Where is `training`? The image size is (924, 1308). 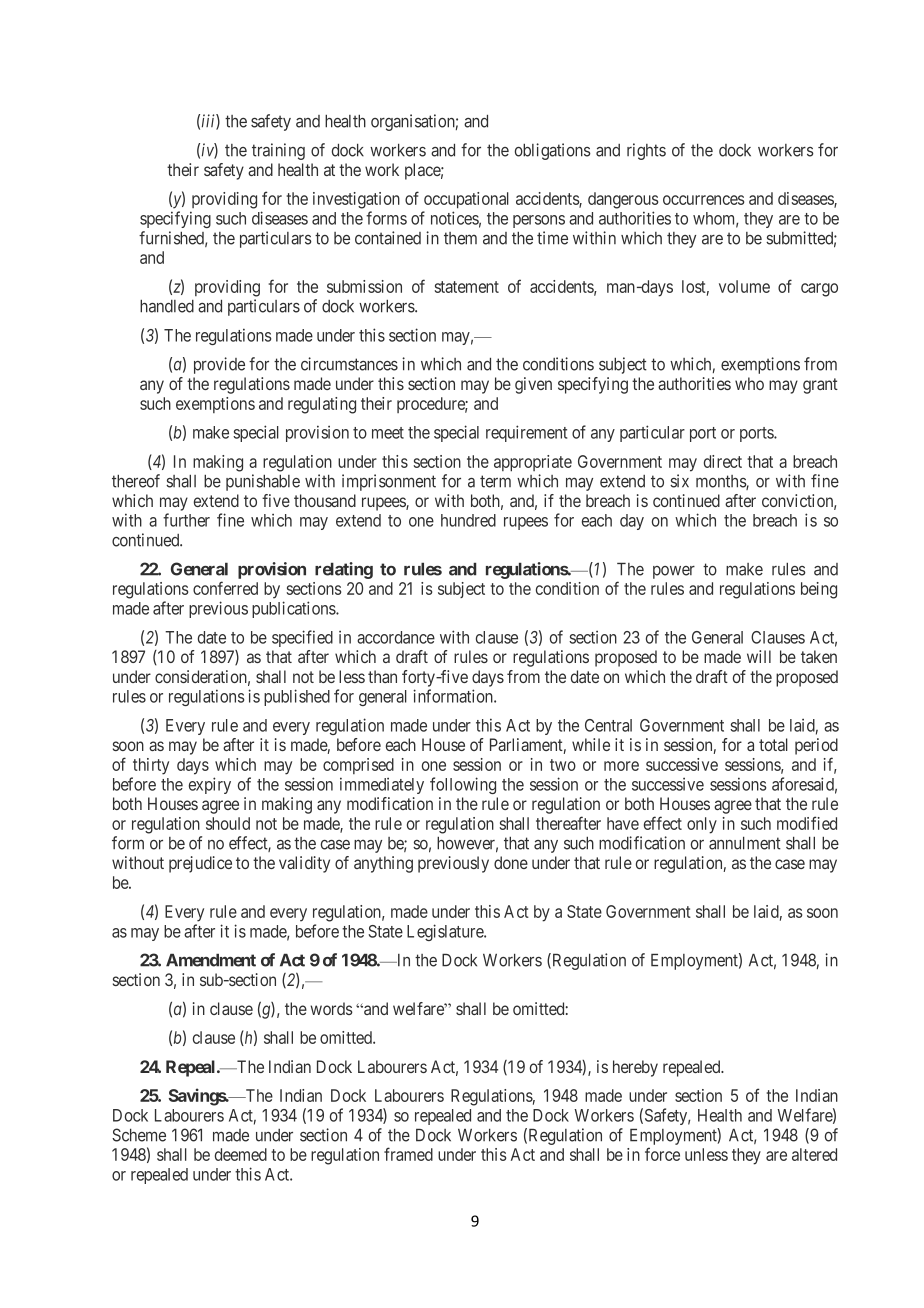
training is located at coordinates (278, 151).
